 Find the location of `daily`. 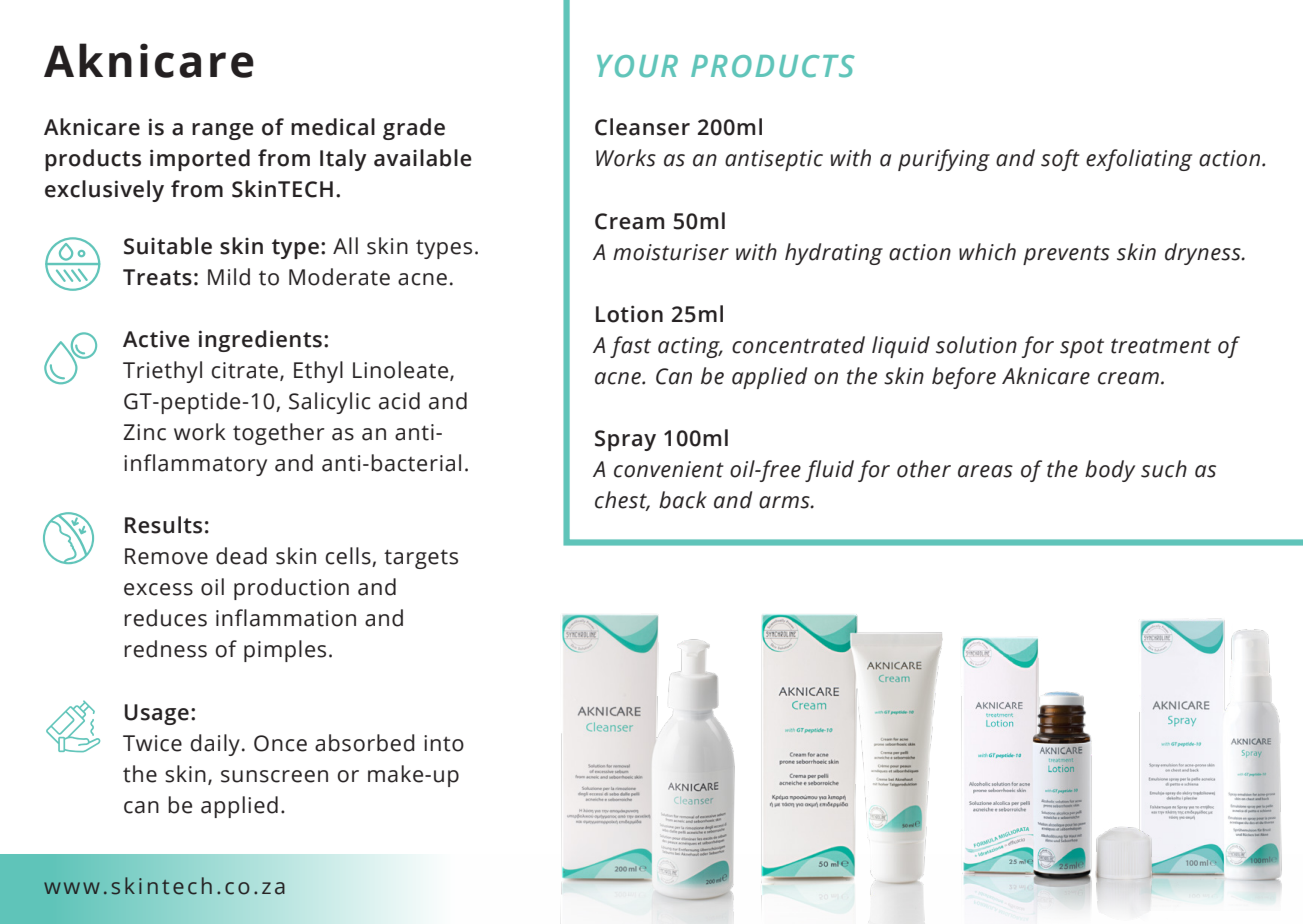

daily is located at coordinates (215, 745).
